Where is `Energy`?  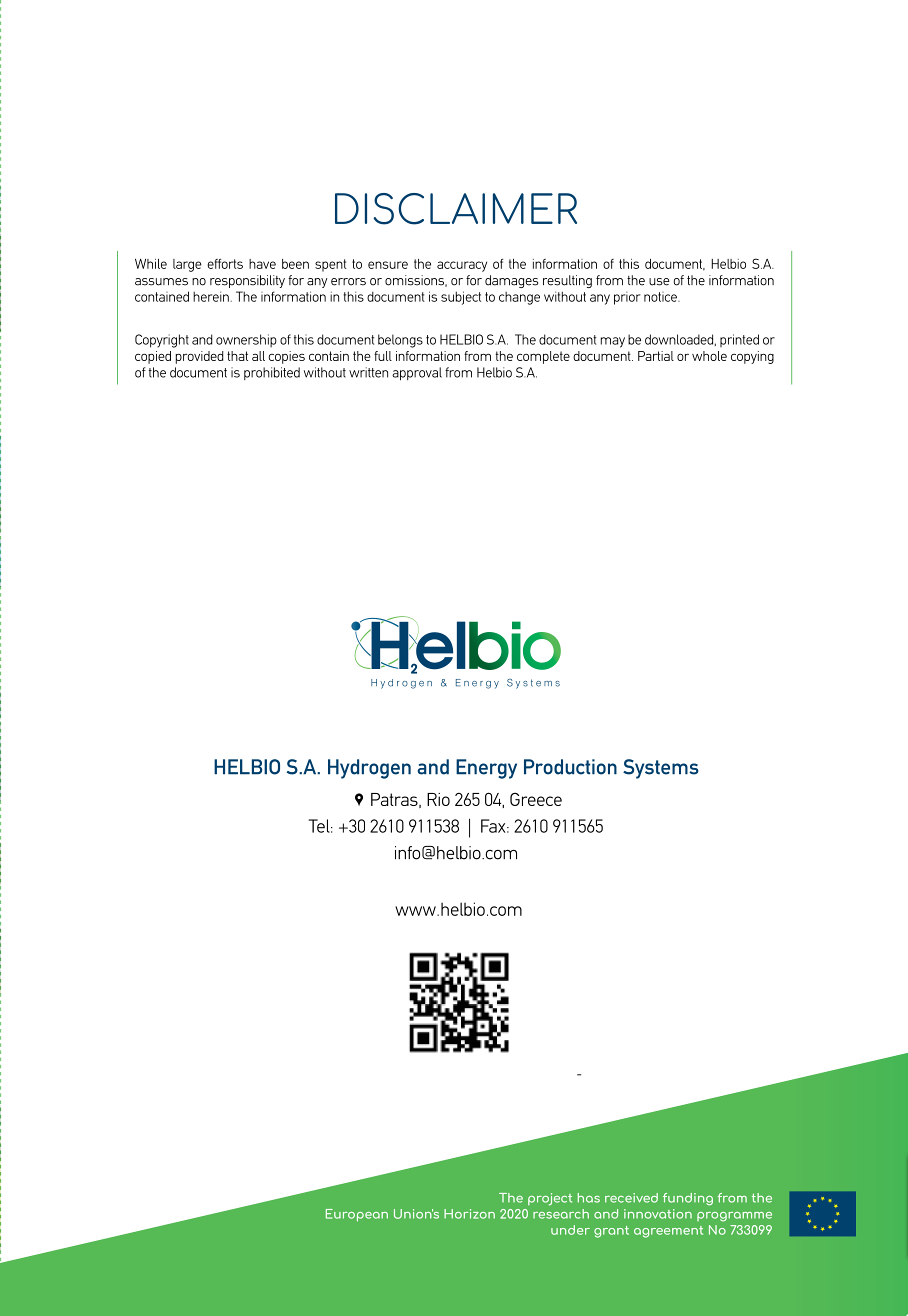
Energy is located at coordinates (486, 769).
